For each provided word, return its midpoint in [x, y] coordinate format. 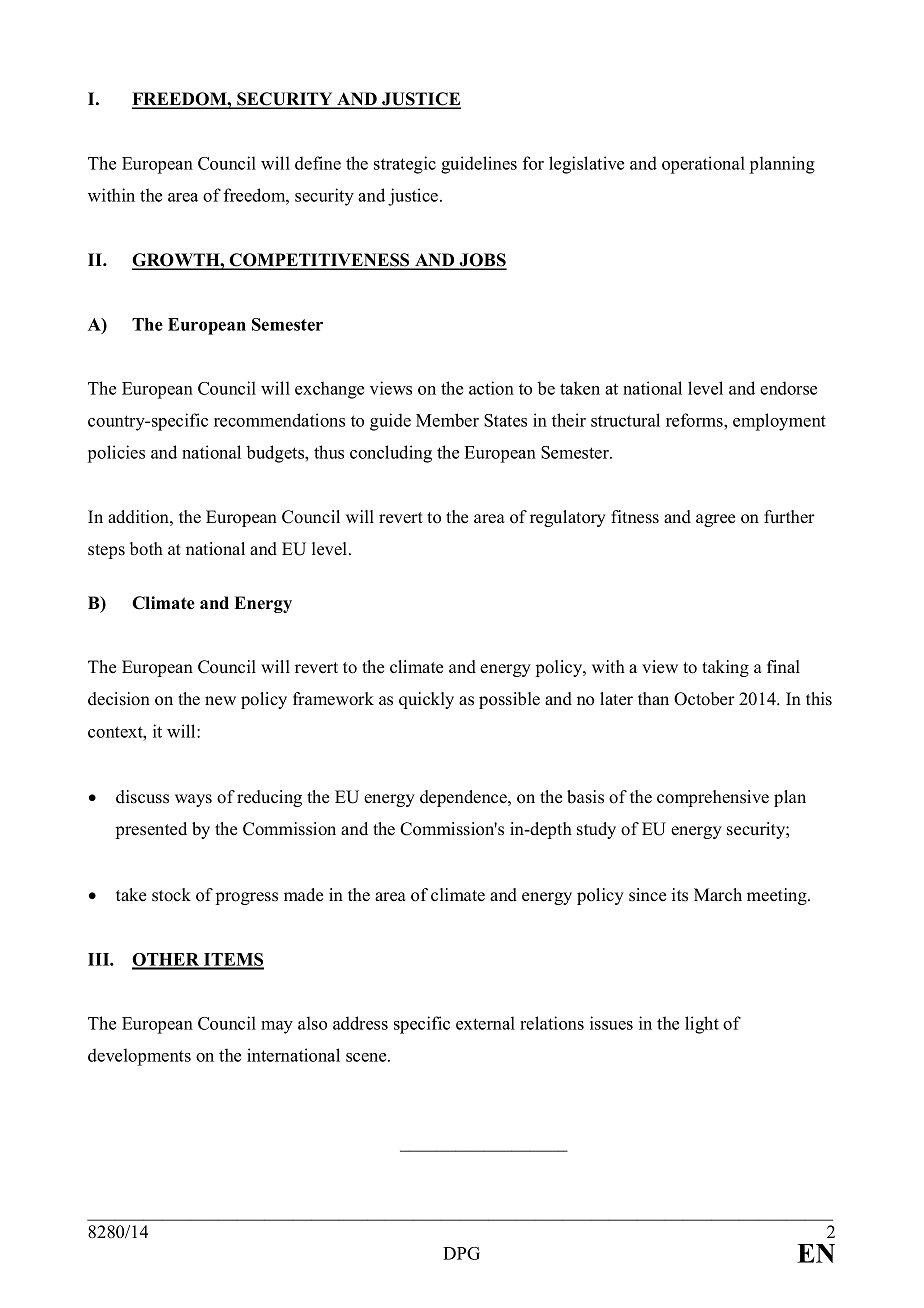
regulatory [568, 518]
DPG [461, 1253]
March [718, 895]
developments [139, 1057]
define [318, 163]
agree [715, 520]
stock [171, 895]
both [146, 549]
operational [703, 165]
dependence [464, 798]
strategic [405, 165]
